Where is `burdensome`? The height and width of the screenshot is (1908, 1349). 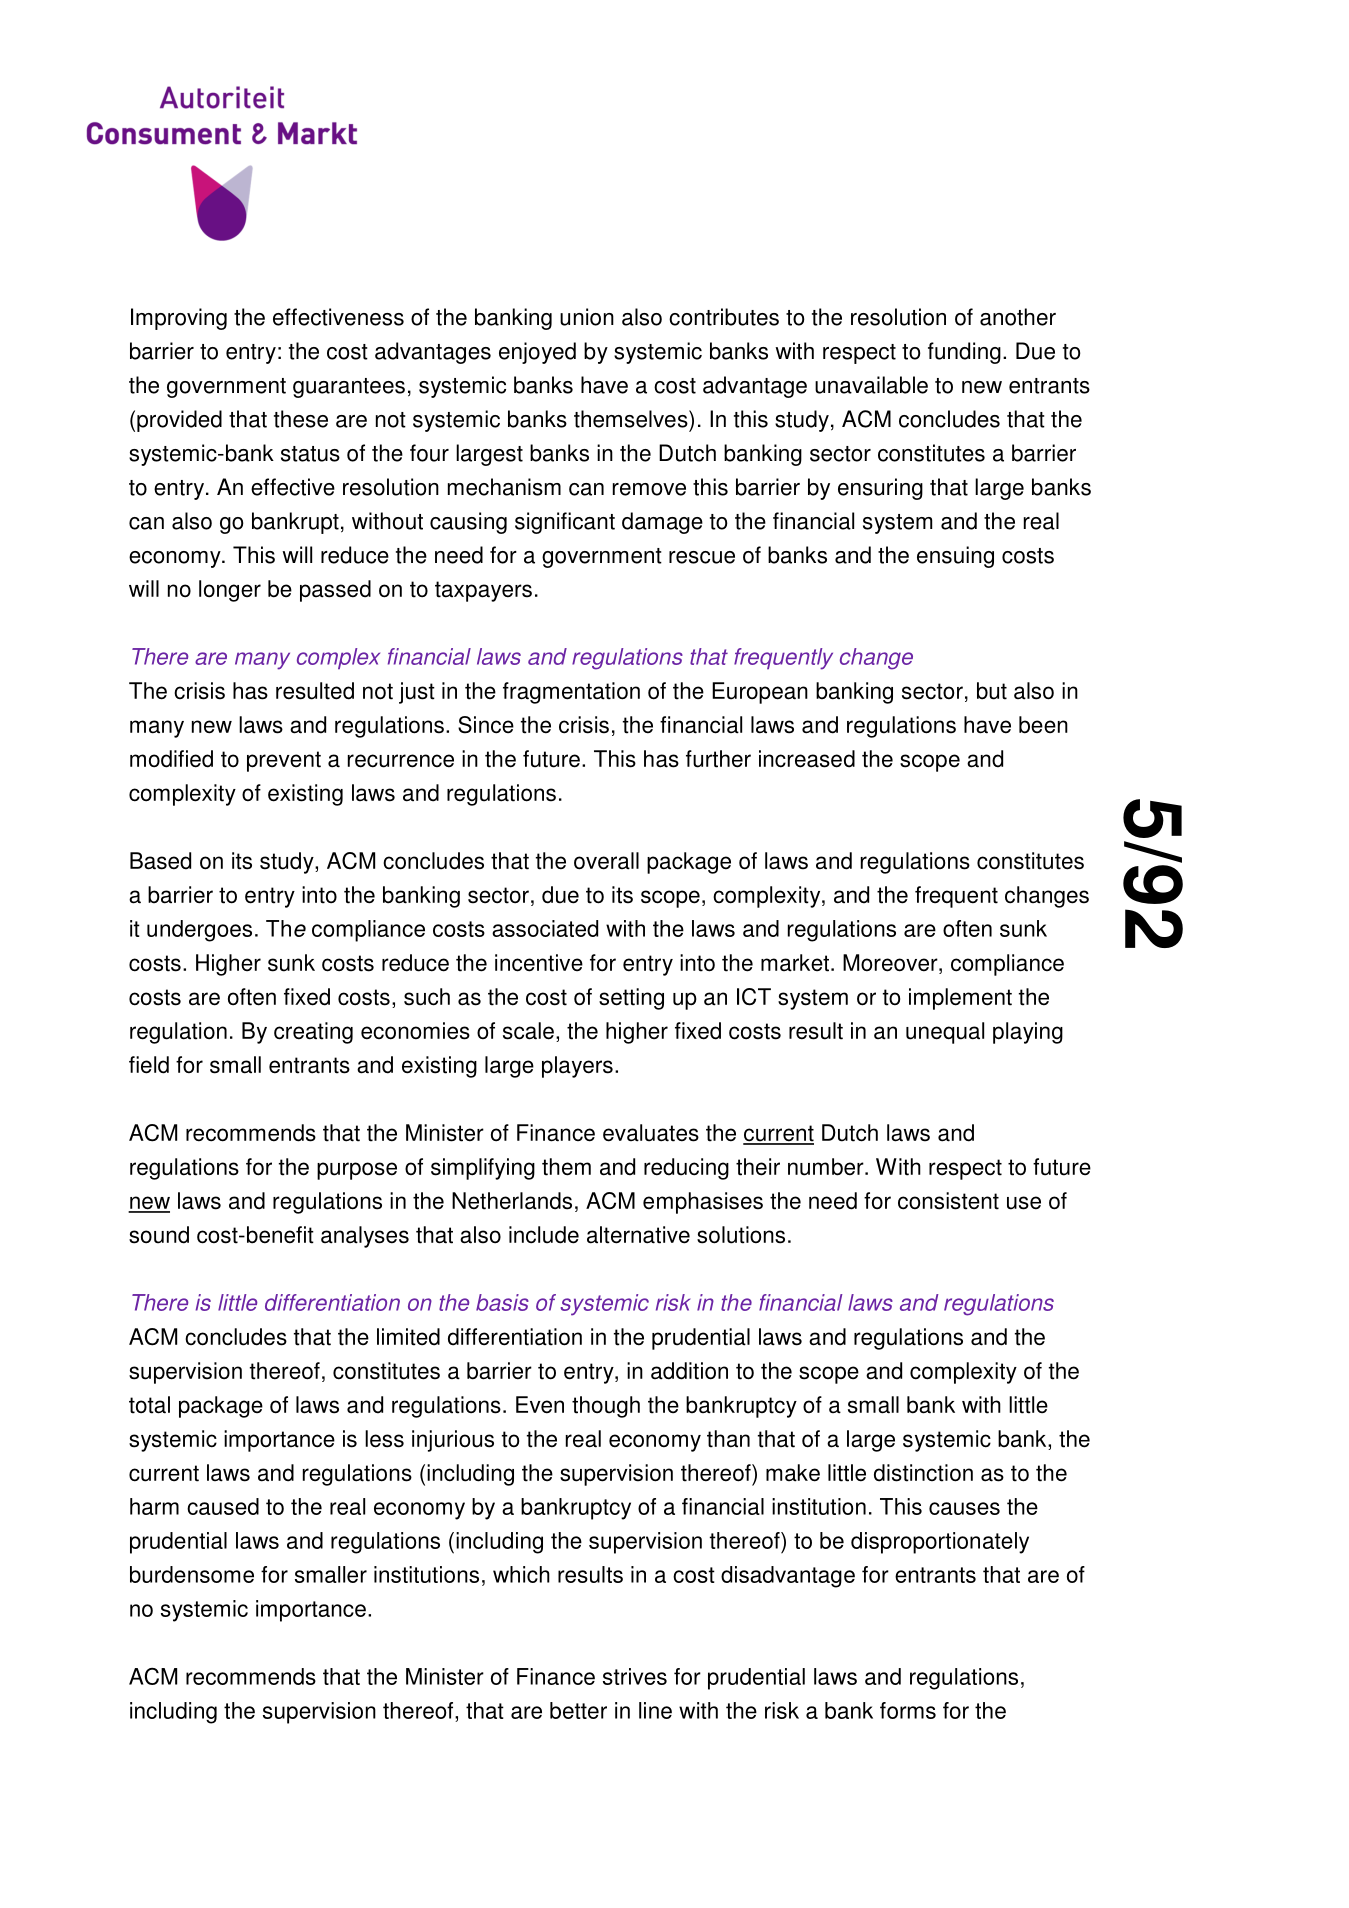
burdensome is located at coordinates (192, 1574).
